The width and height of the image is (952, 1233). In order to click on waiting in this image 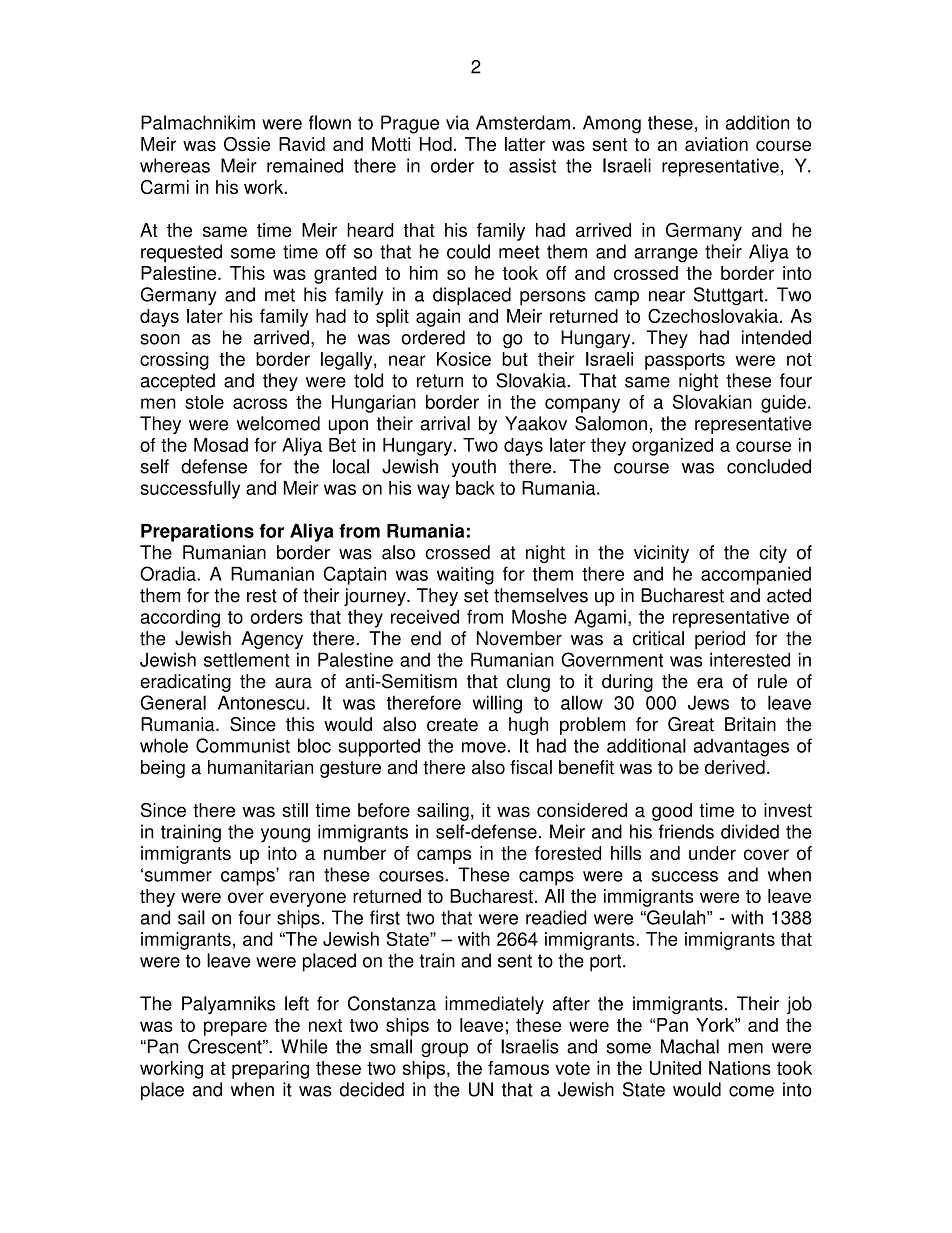, I will do `click(465, 576)`.
